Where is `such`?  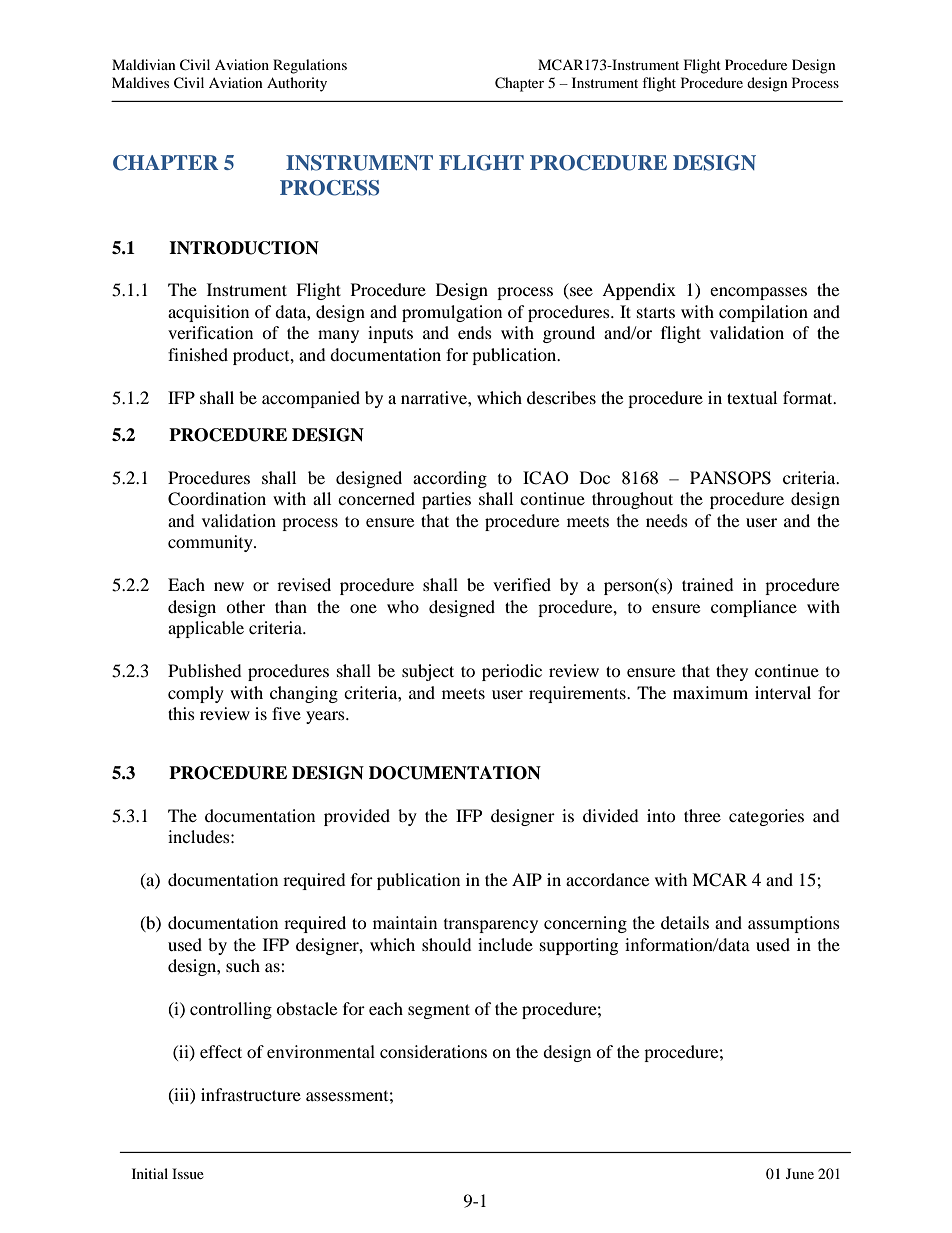 such is located at coordinates (243, 965).
